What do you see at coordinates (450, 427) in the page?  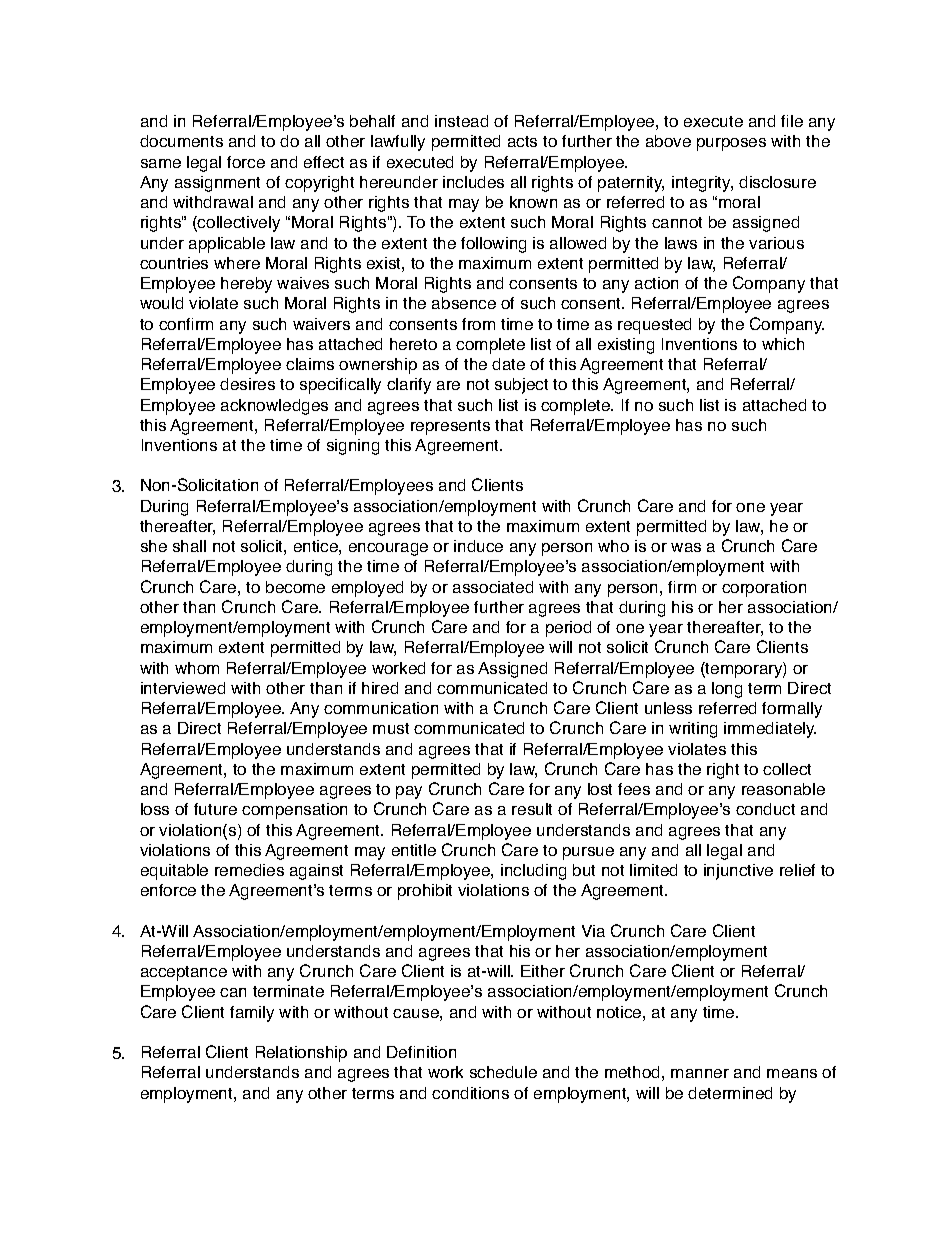 I see `represents` at bounding box center [450, 427].
